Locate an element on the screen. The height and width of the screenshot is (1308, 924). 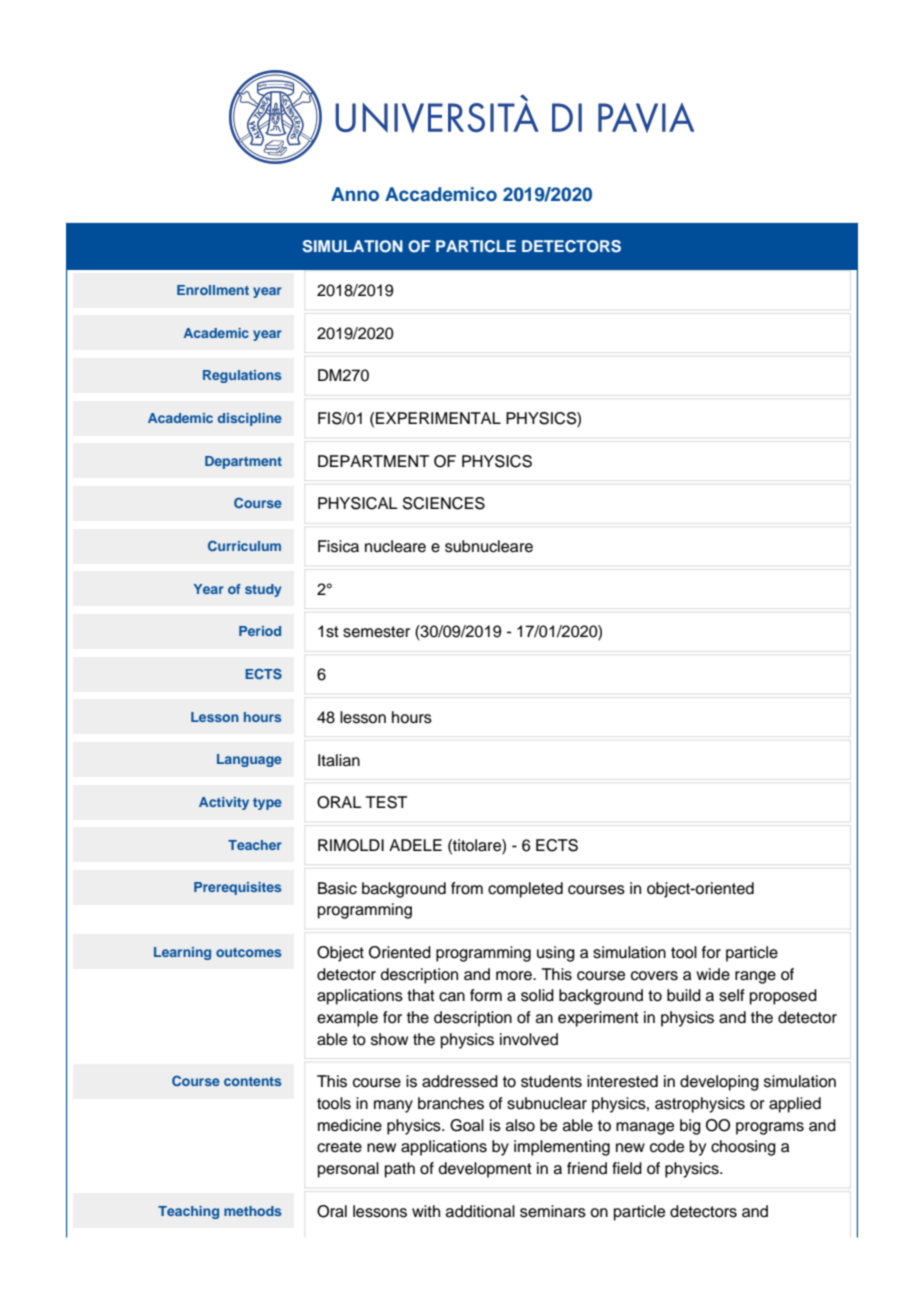
Language is located at coordinates (249, 760).
